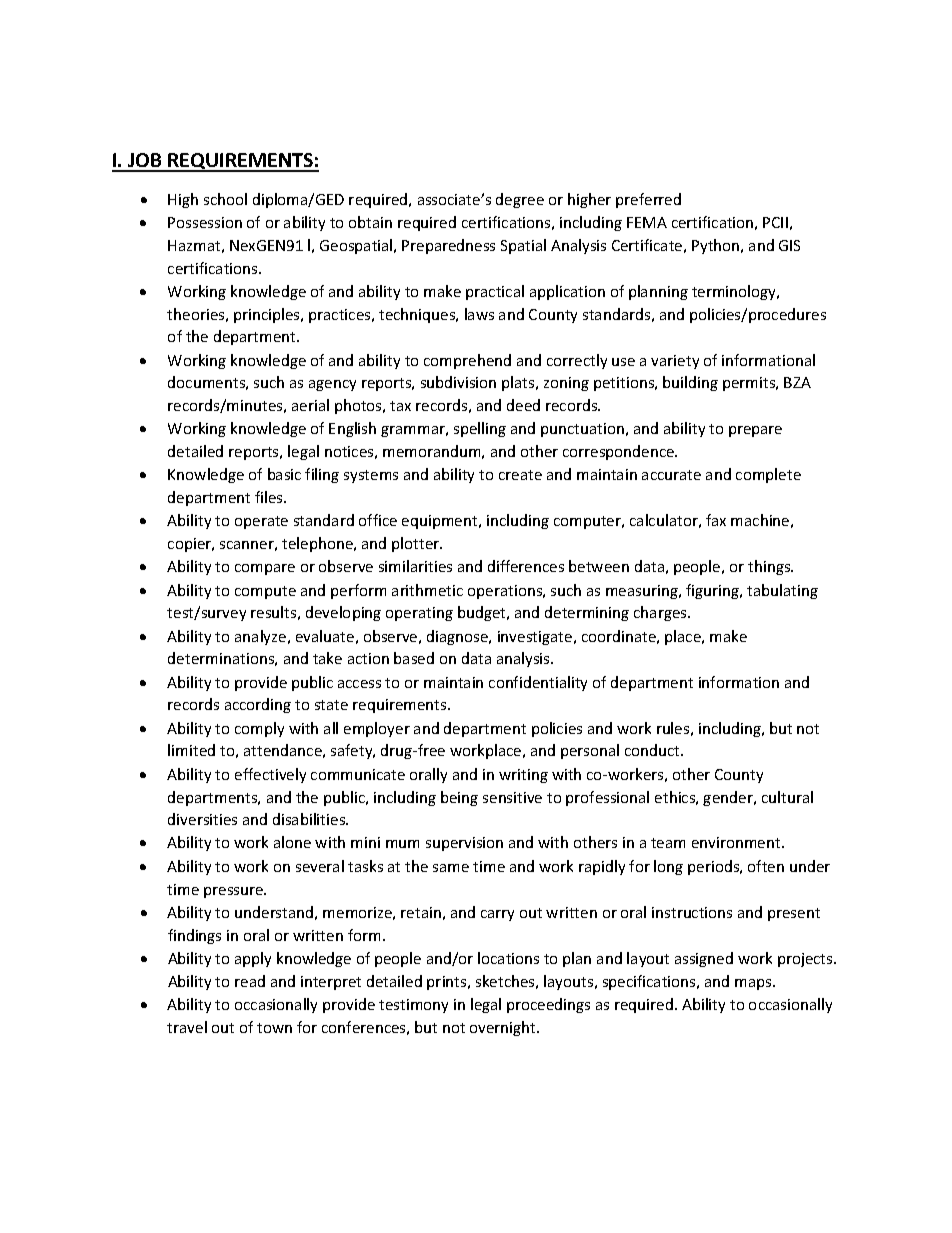 The image size is (952, 1233). What do you see at coordinates (448, 983) in the screenshot?
I see `prints` at bounding box center [448, 983].
